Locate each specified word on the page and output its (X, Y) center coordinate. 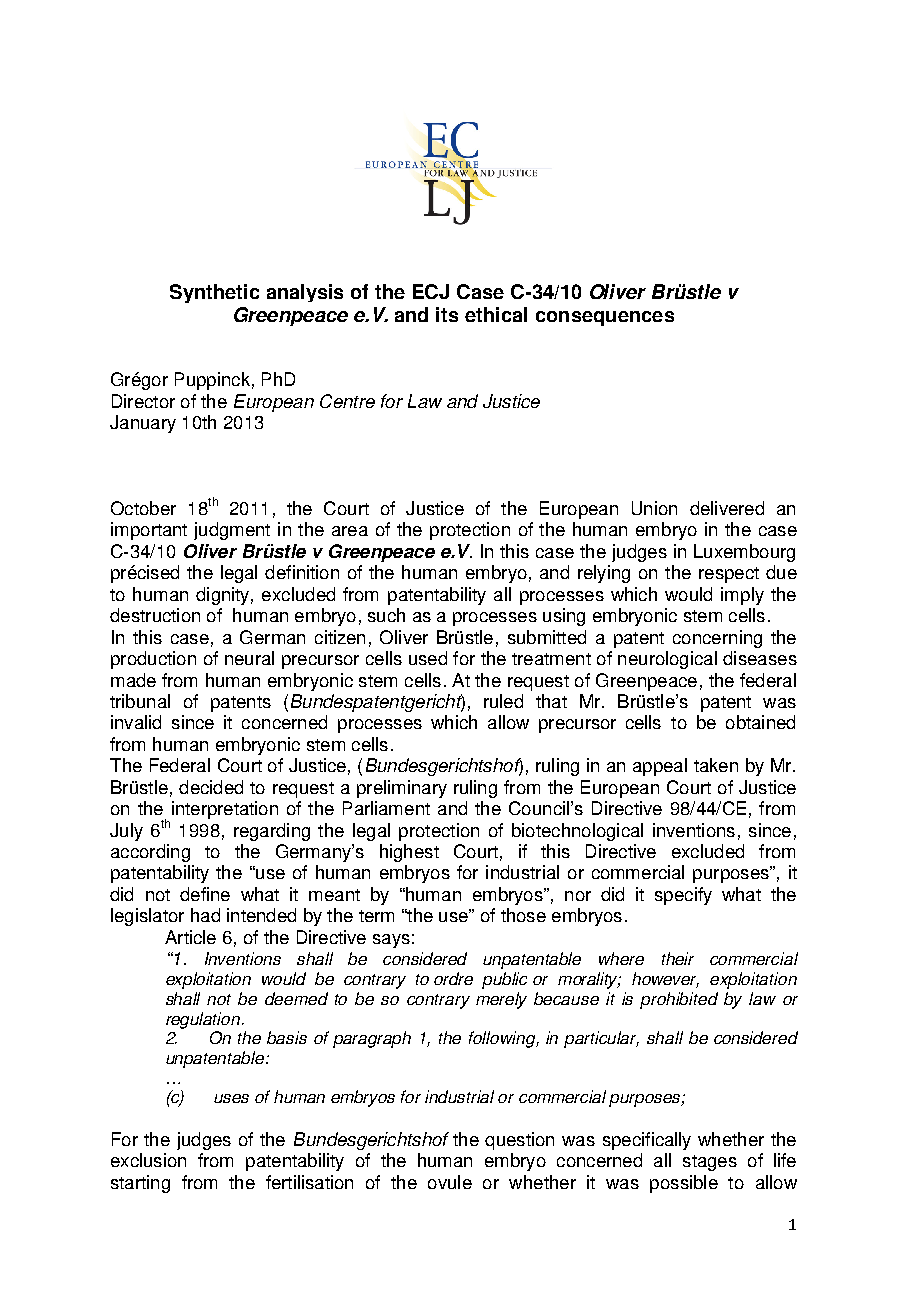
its (447, 314)
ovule (450, 1182)
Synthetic (214, 293)
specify (683, 896)
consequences (605, 318)
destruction (155, 615)
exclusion (148, 1160)
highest (409, 853)
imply (742, 596)
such (386, 615)
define (205, 894)
